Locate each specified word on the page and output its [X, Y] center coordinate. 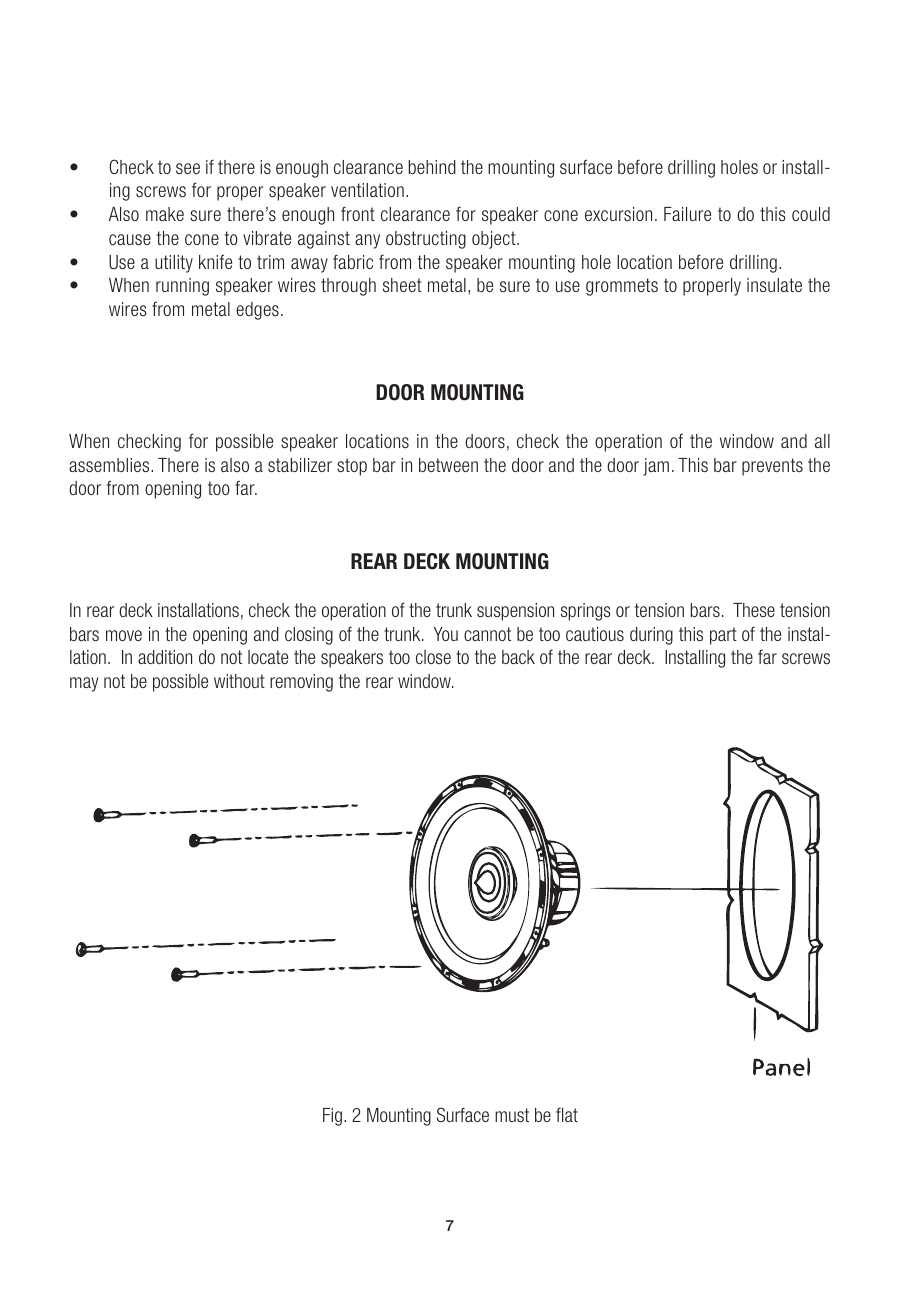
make [165, 214]
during [651, 636]
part [723, 636]
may [84, 684]
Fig [332, 1117]
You [446, 634]
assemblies [110, 465]
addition [165, 657]
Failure [687, 214]
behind [432, 167]
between [448, 465]
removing [301, 683]
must [512, 1115]
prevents [772, 467]
